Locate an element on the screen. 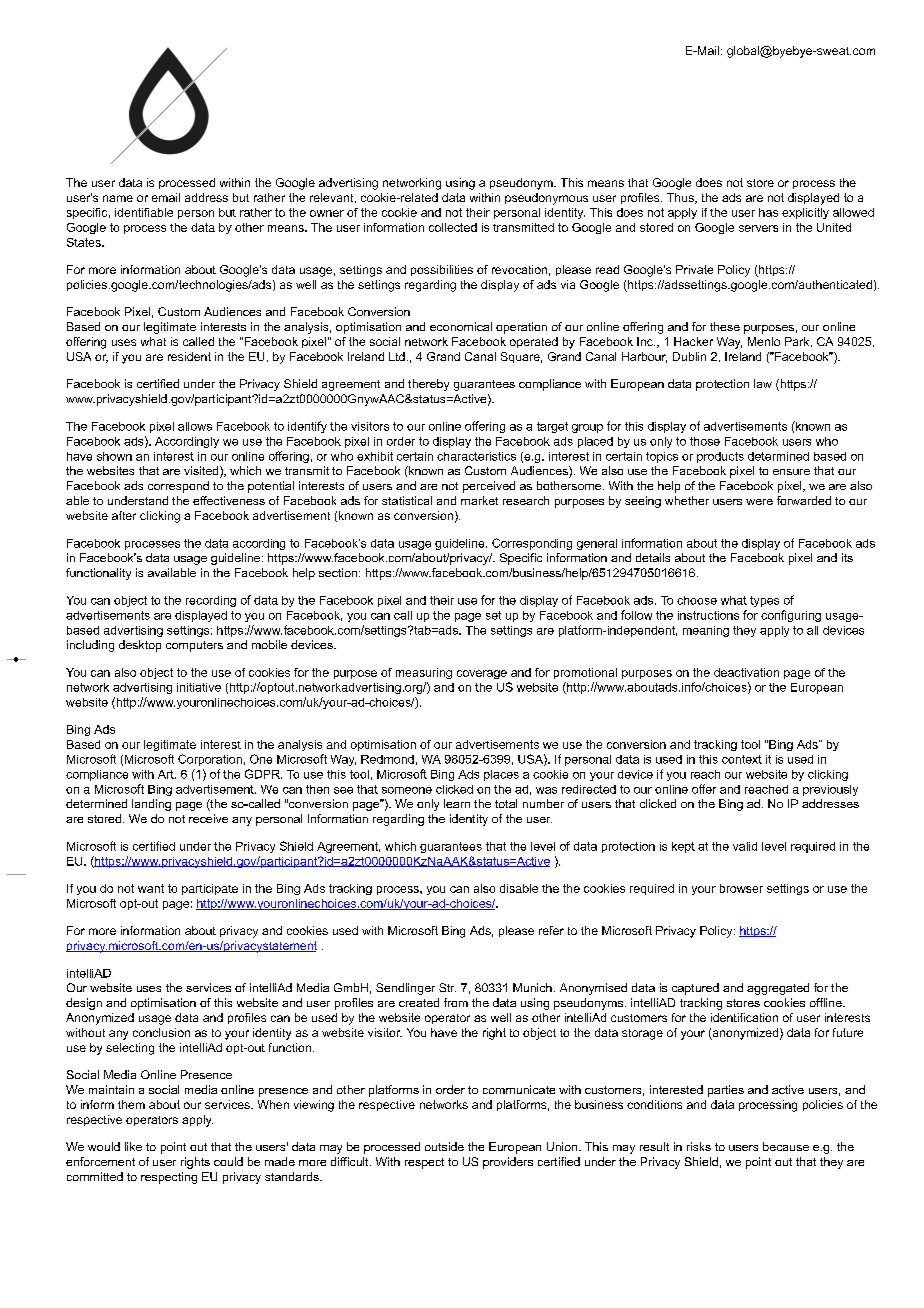 The image size is (924, 1308). deactivation is located at coordinates (746, 672).
